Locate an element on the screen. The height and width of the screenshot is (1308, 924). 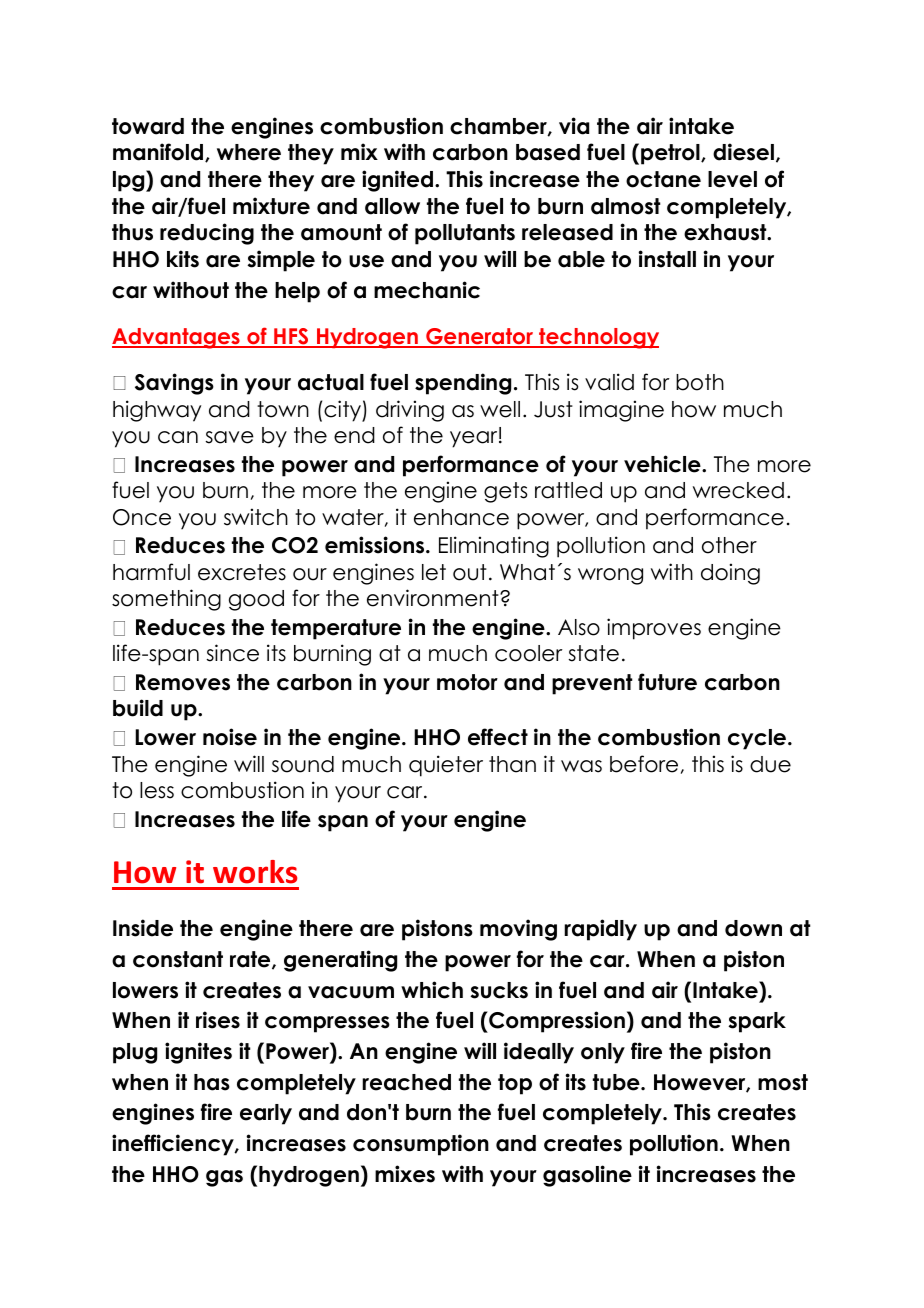
ignited is located at coordinates (399, 181).
